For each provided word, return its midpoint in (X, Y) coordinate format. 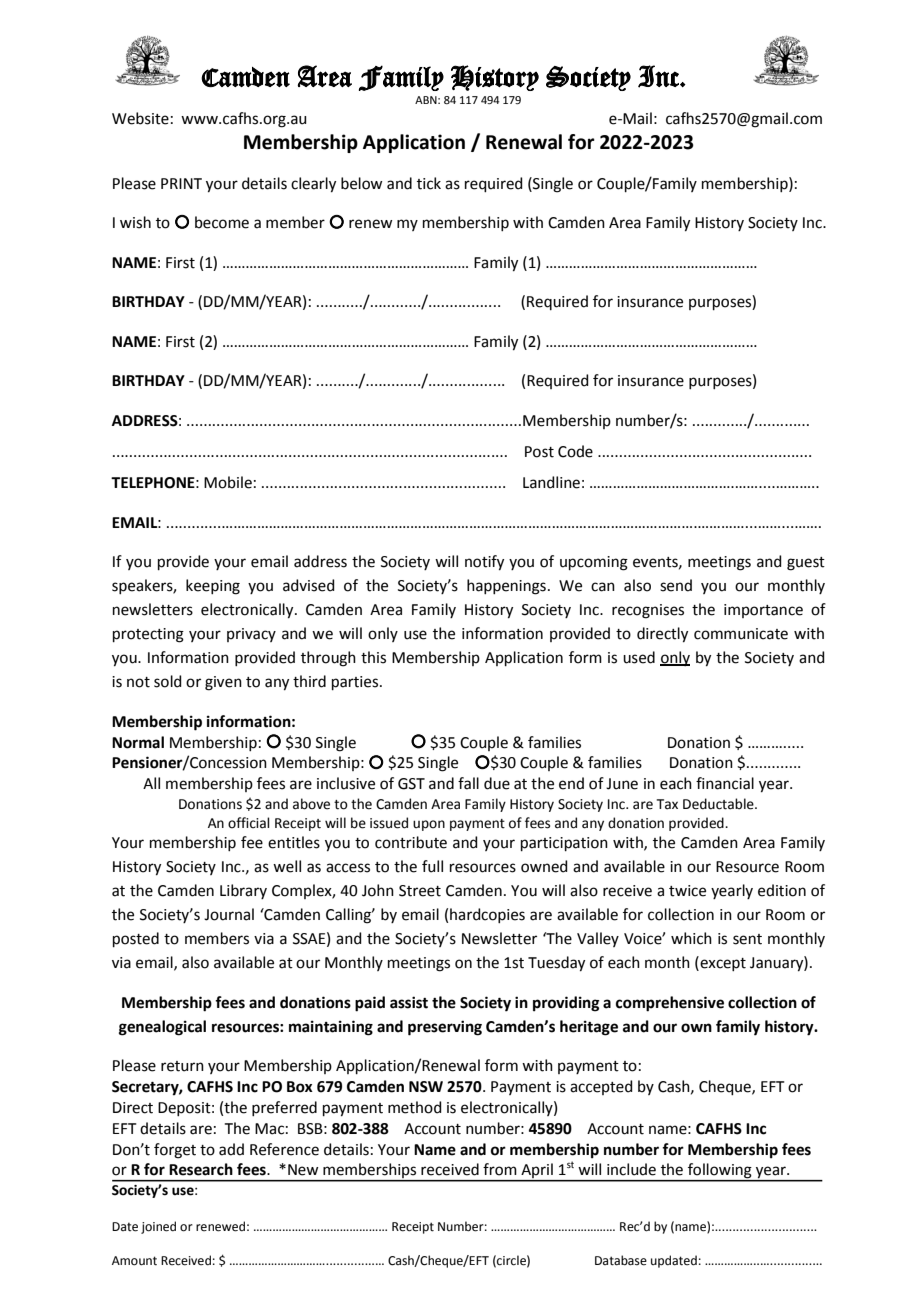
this (373, 657)
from (500, 1169)
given (223, 683)
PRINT (181, 183)
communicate (741, 634)
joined (158, 1227)
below (361, 183)
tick (429, 183)
